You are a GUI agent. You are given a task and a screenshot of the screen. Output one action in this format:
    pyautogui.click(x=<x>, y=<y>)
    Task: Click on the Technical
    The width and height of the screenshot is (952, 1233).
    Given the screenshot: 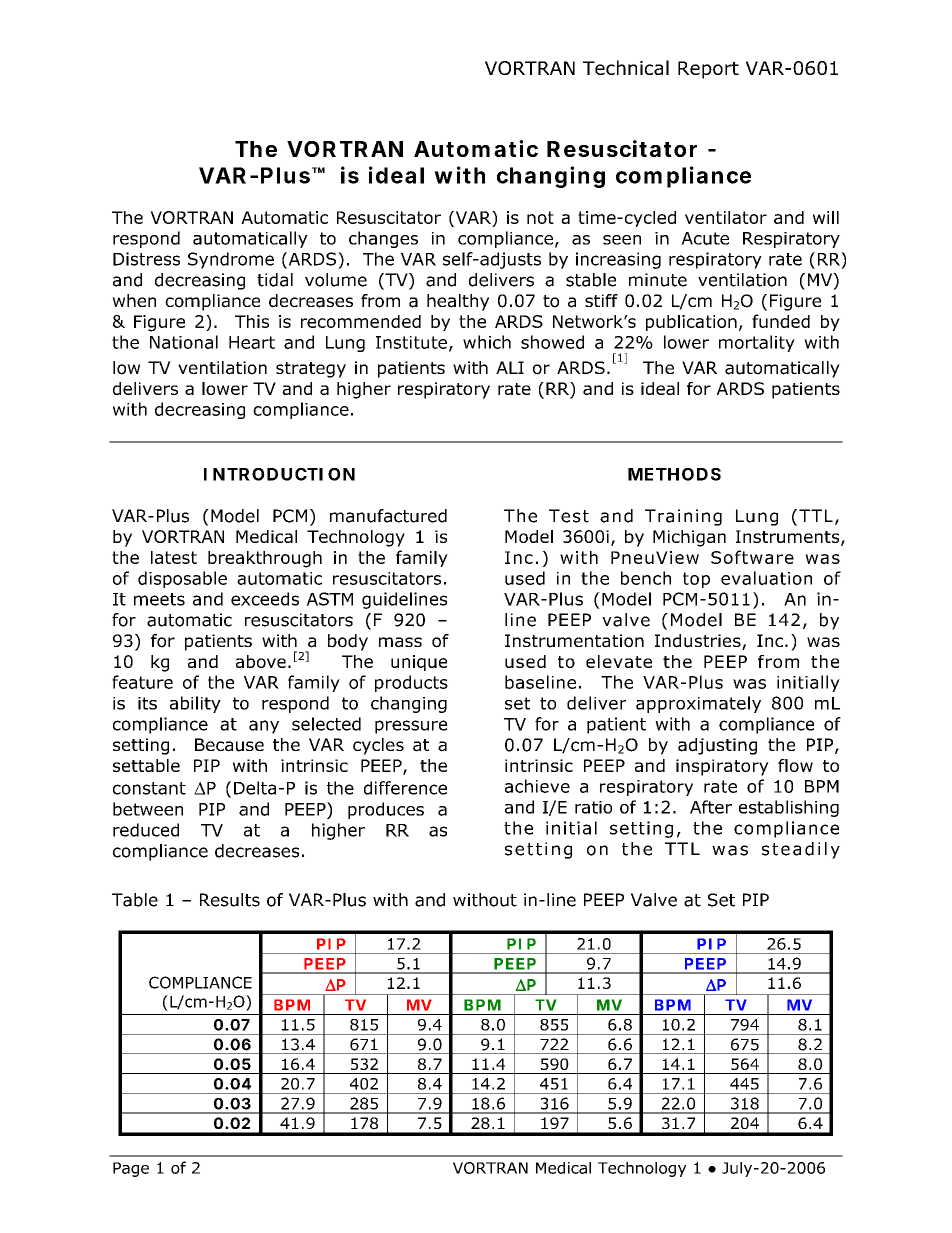 What is the action you would take?
    pyautogui.click(x=626, y=67)
